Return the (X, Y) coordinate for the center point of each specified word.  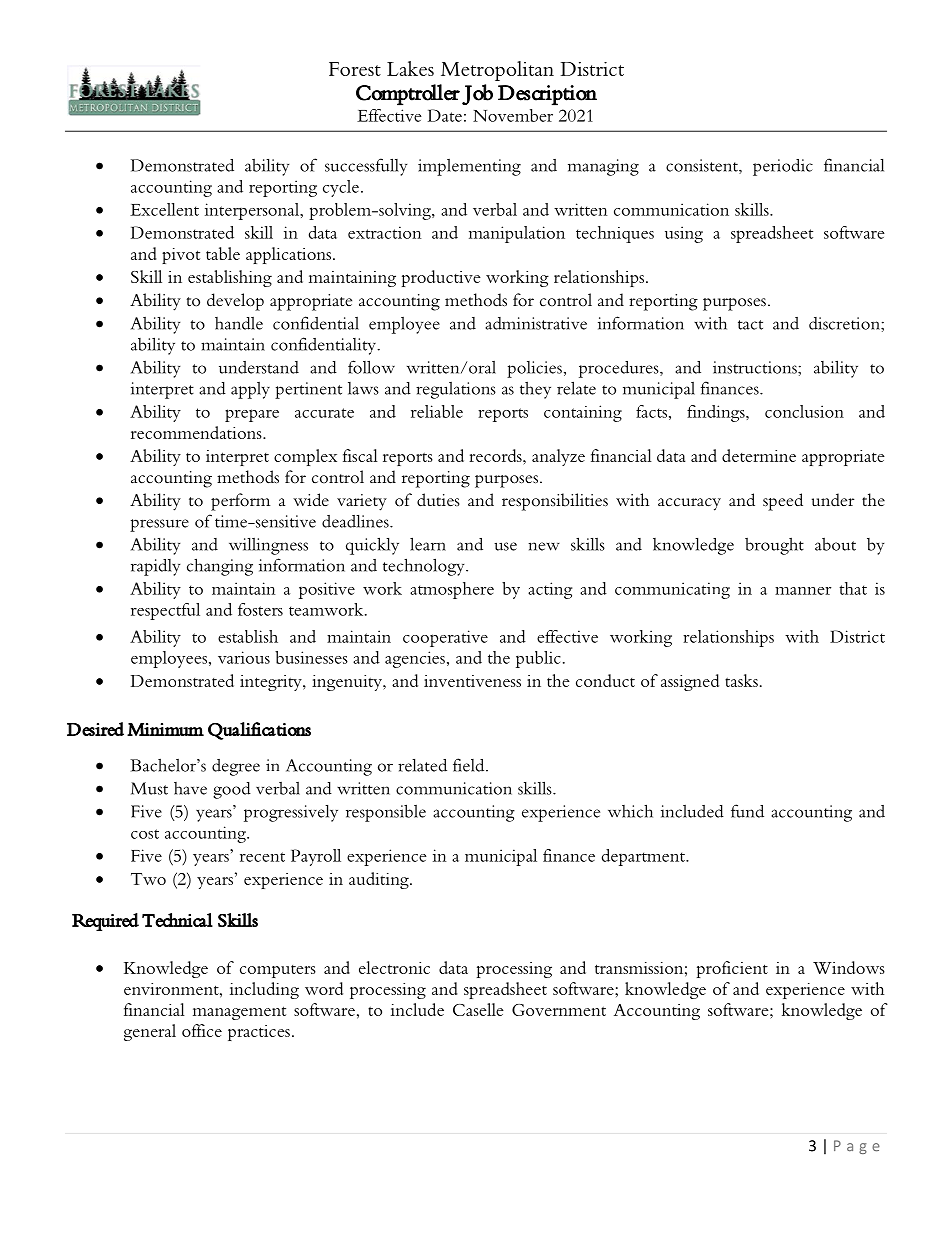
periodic (783, 167)
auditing (380, 880)
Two (148, 879)
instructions (756, 367)
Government (559, 1010)
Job (477, 94)
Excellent (164, 209)
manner (803, 591)
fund (747, 811)
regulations (456, 390)
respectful (165, 611)
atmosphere (452, 590)
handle (239, 323)
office (202, 1030)
